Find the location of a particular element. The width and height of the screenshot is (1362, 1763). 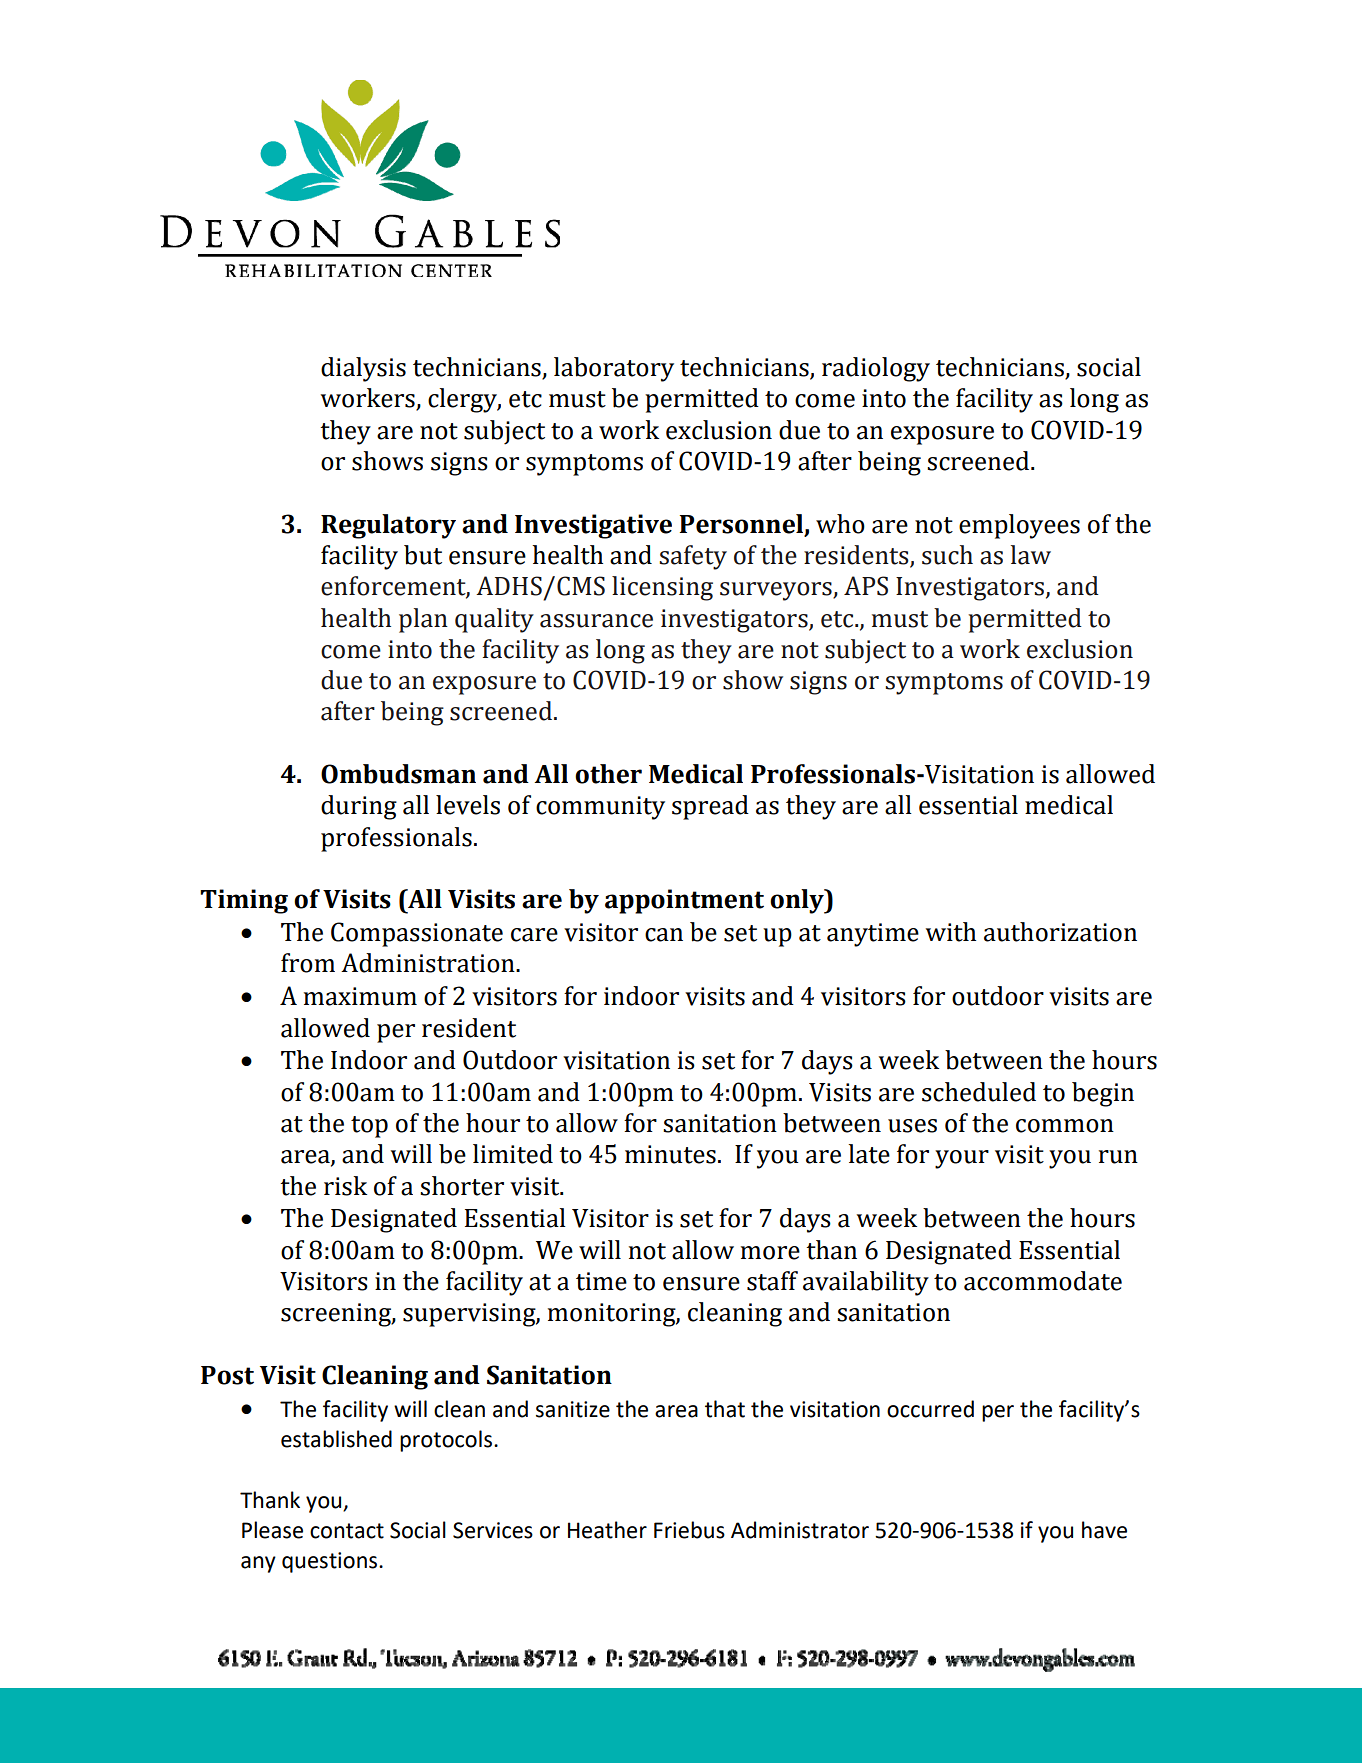

more is located at coordinates (770, 1253).
